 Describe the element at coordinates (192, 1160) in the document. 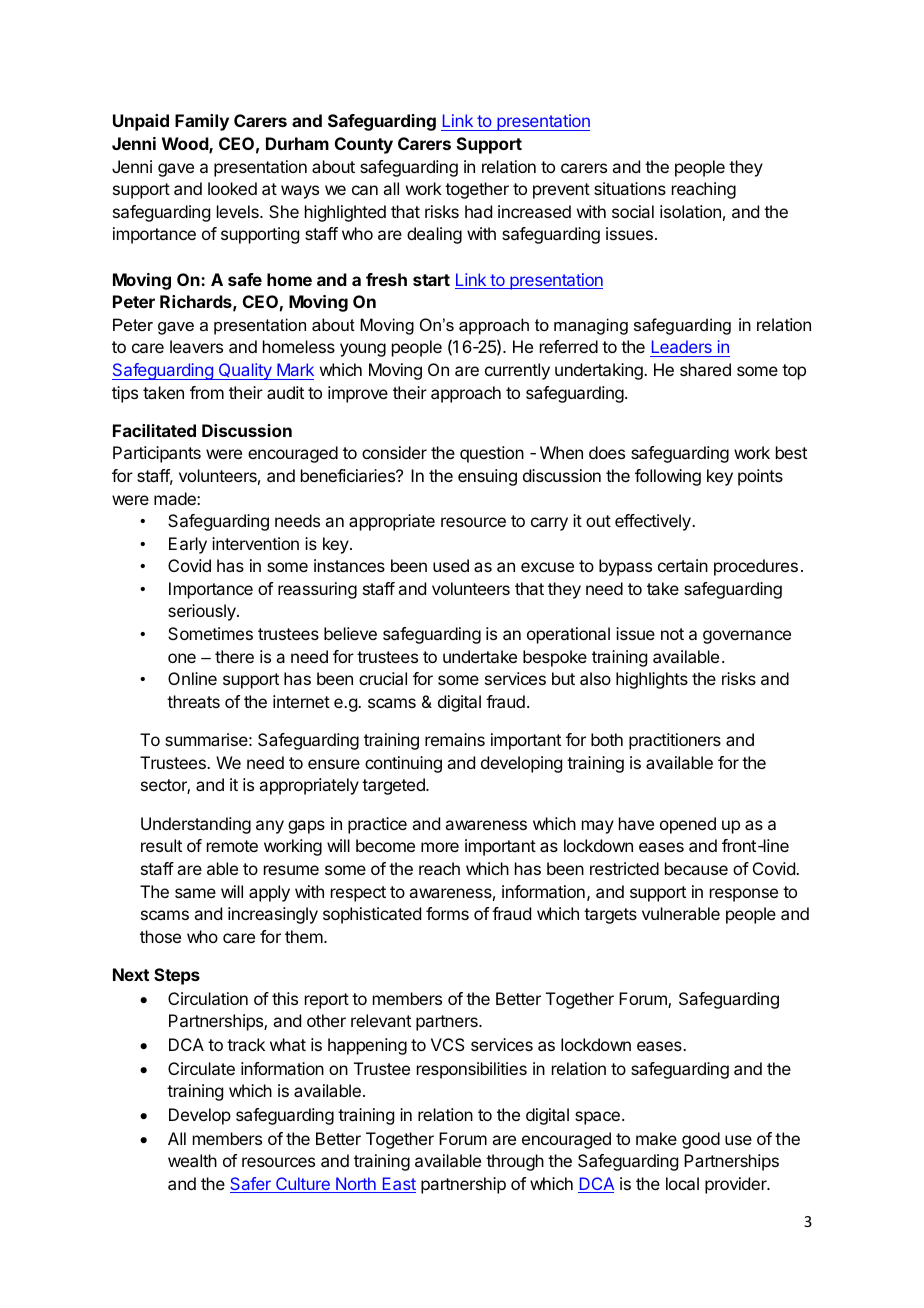

I see `wealth` at that location.
